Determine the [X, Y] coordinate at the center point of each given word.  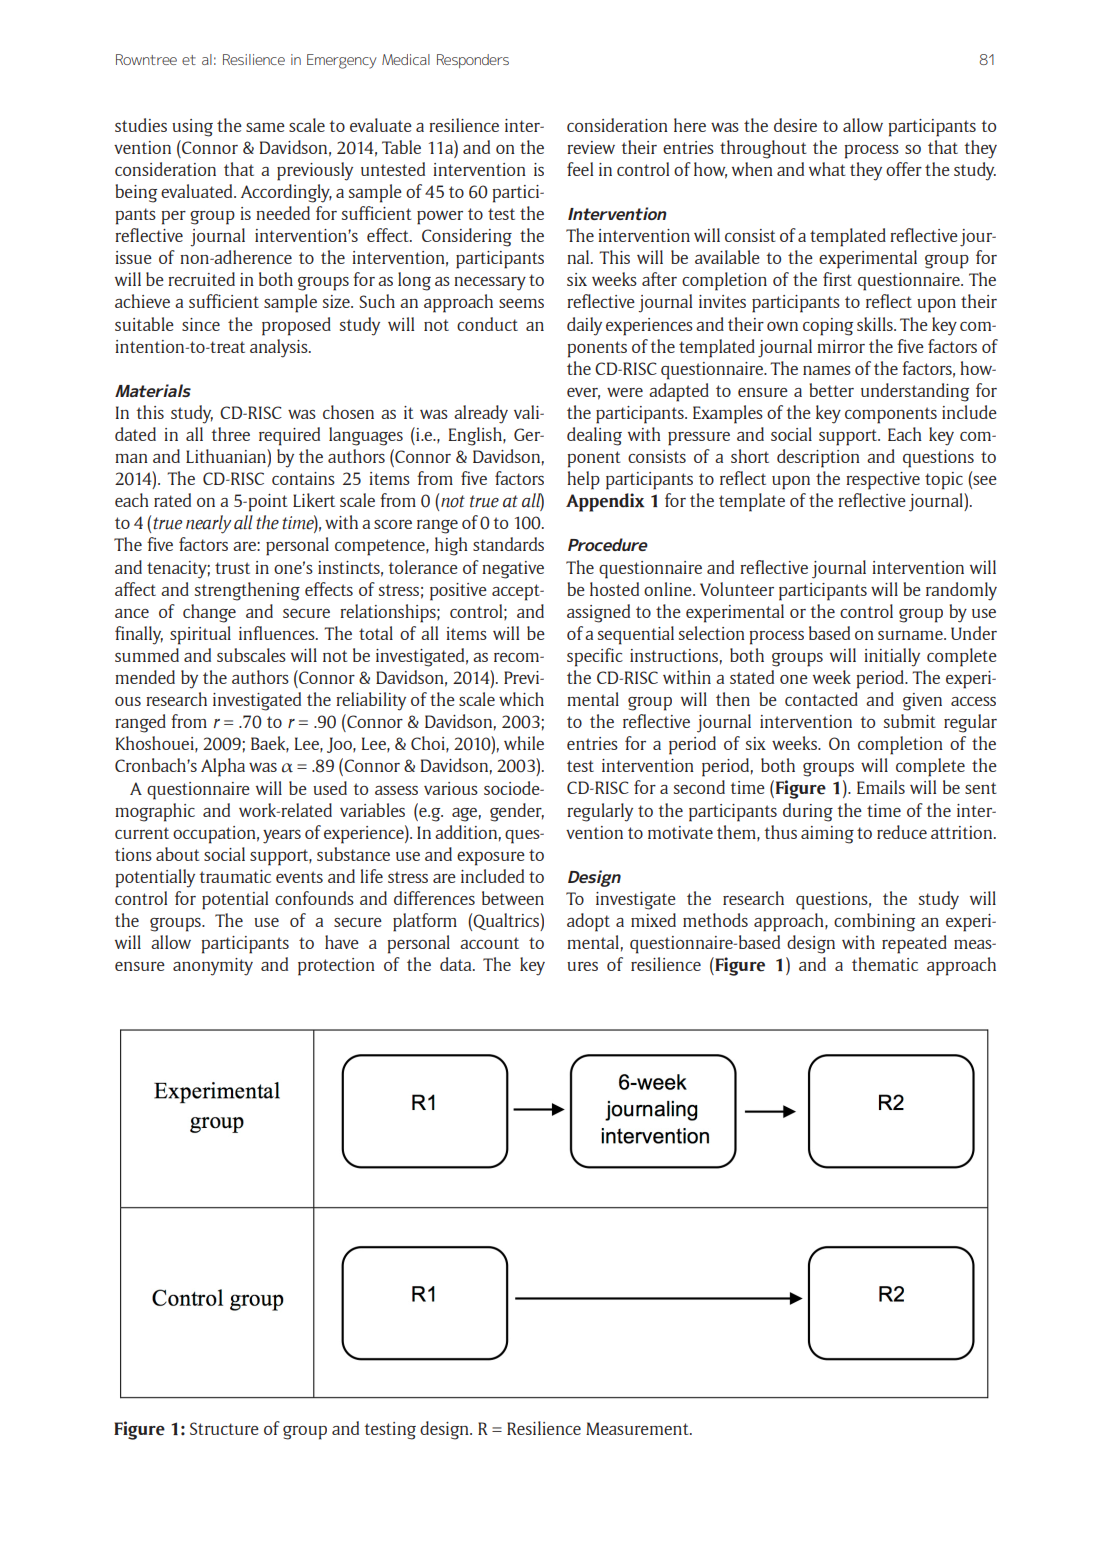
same [265, 127]
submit [910, 721]
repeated [914, 944]
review [591, 147]
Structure [224, 1428]
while [524, 743]
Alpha [223, 767]
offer [904, 169]
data [457, 964]
